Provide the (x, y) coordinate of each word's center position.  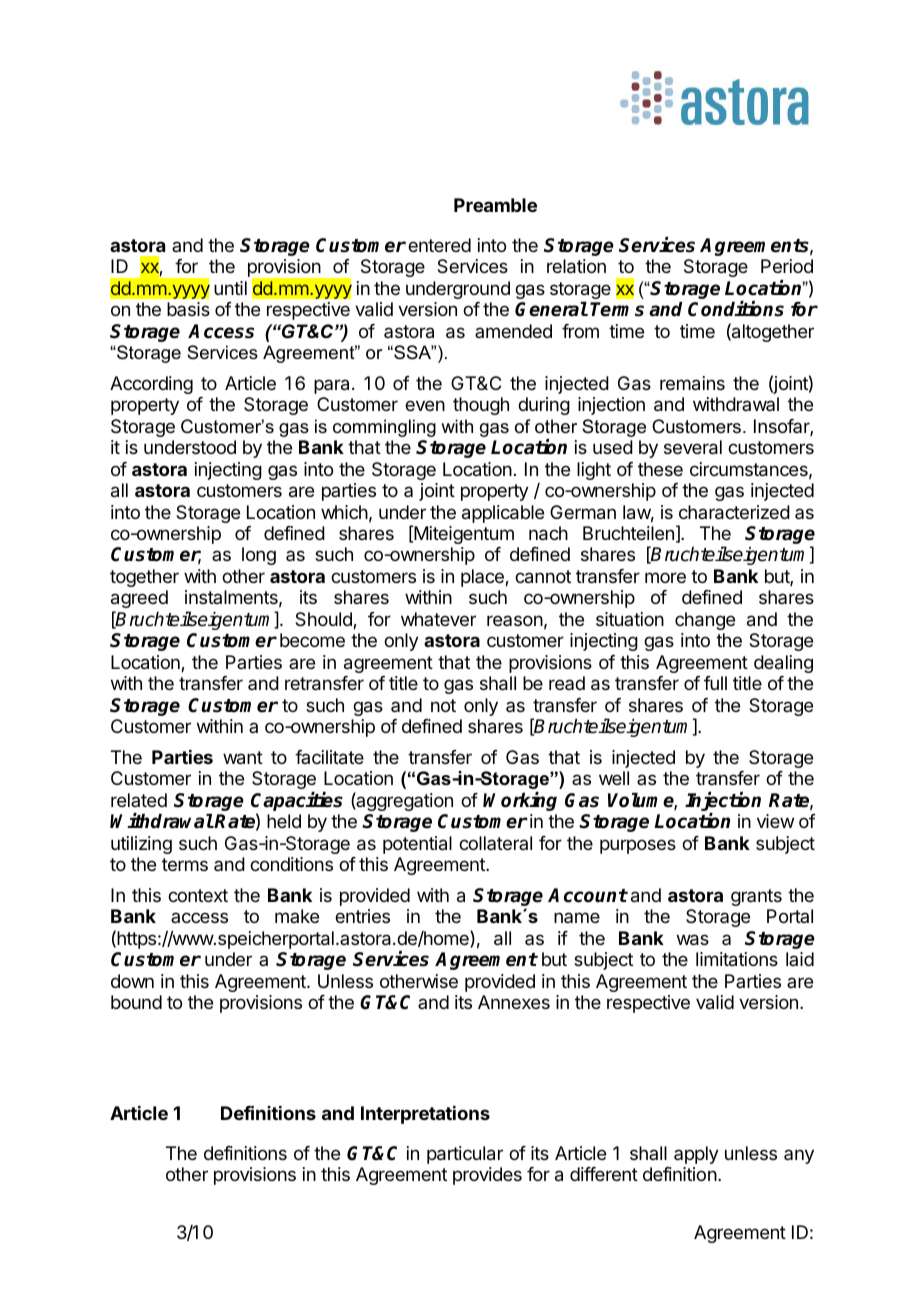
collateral (495, 843)
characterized (734, 512)
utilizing (141, 845)
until (230, 288)
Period (787, 266)
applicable (503, 514)
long (259, 556)
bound (136, 1002)
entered (439, 245)
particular (465, 1155)
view (775, 821)
